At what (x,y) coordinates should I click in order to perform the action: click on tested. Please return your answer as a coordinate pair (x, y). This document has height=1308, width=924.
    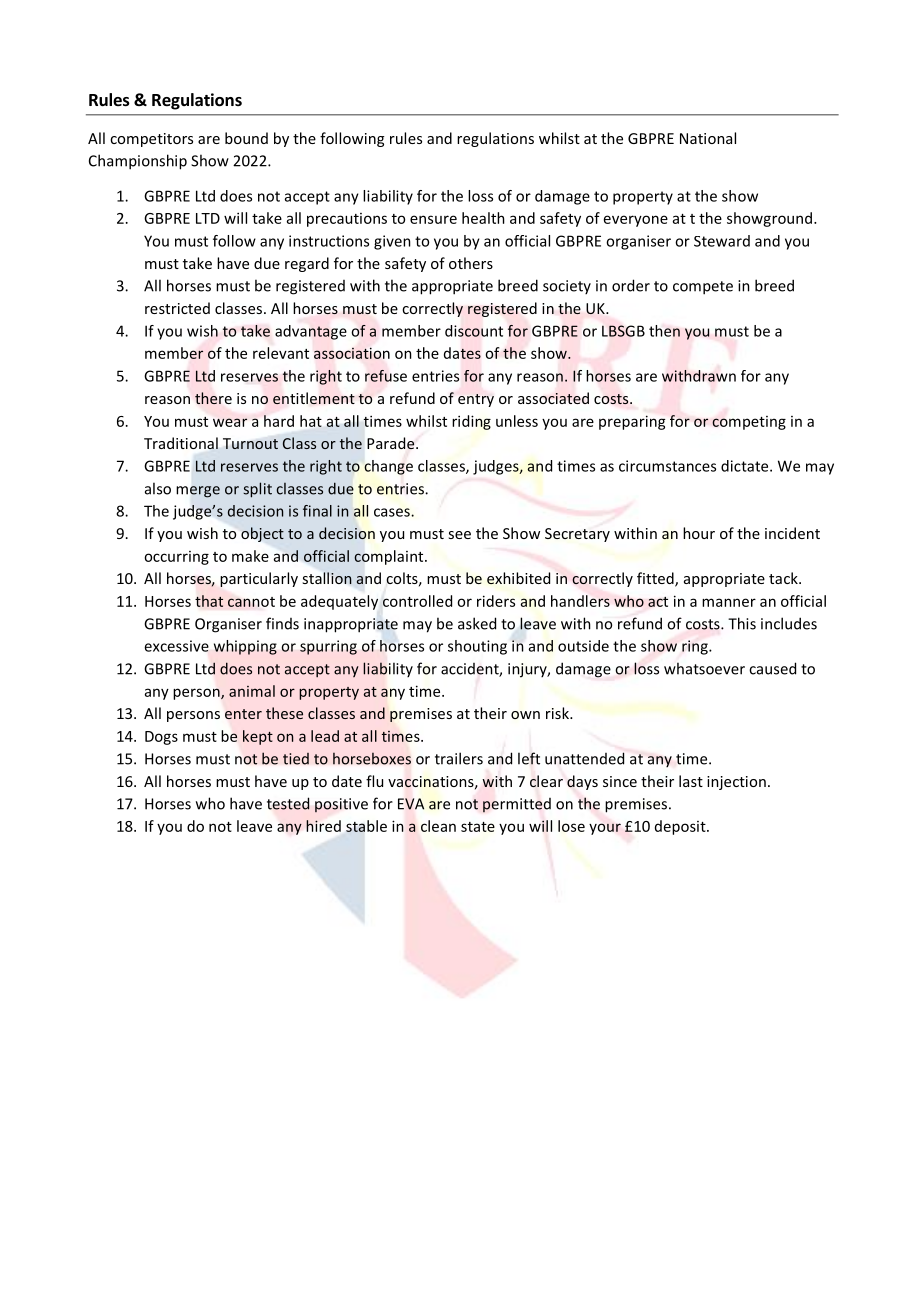
    Looking at the image, I should click on (288, 803).
